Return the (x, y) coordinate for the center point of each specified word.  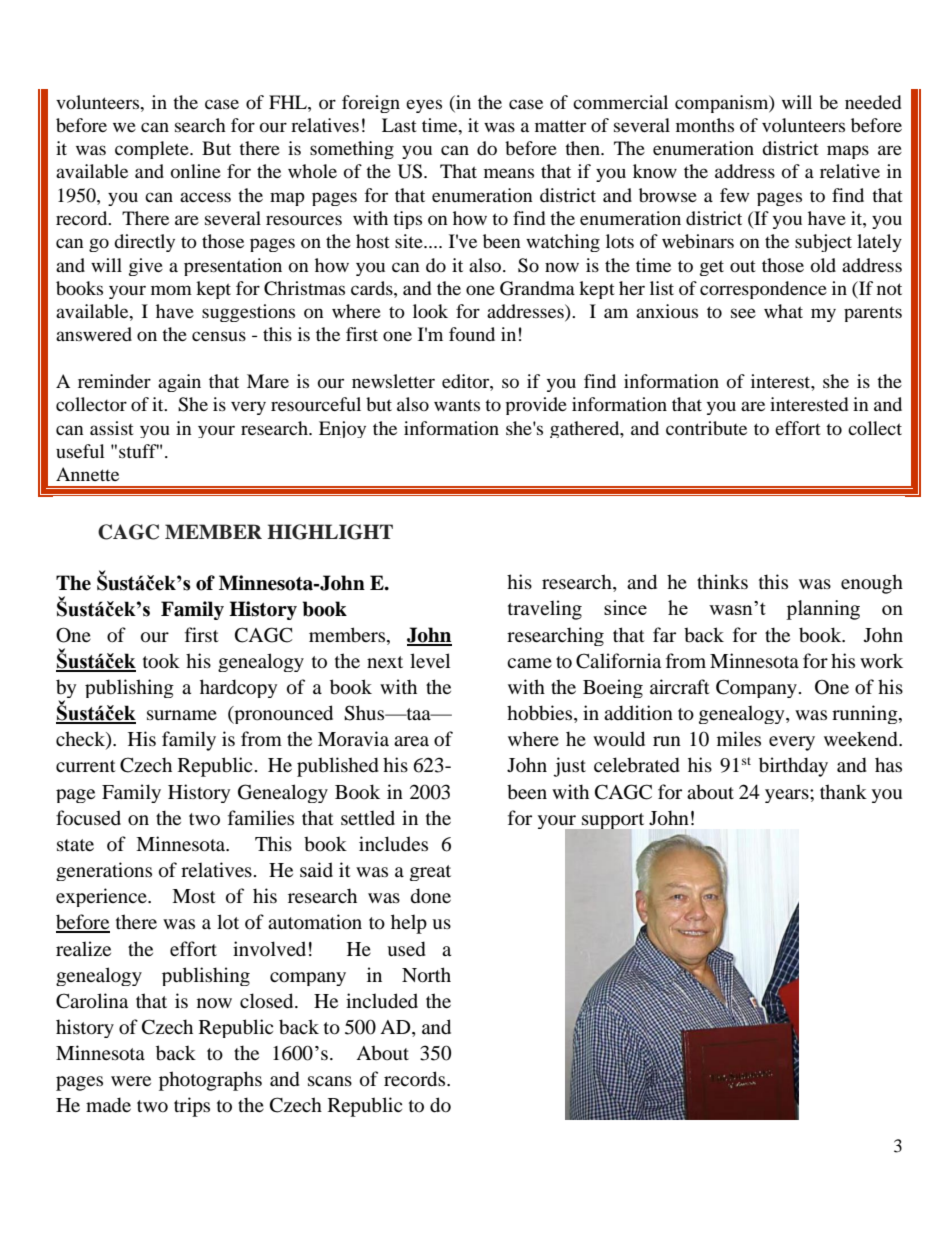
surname (182, 715)
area (411, 741)
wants (457, 405)
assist (112, 428)
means (509, 173)
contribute (706, 428)
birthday (793, 767)
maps (848, 152)
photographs (210, 1081)
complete (153, 150)
